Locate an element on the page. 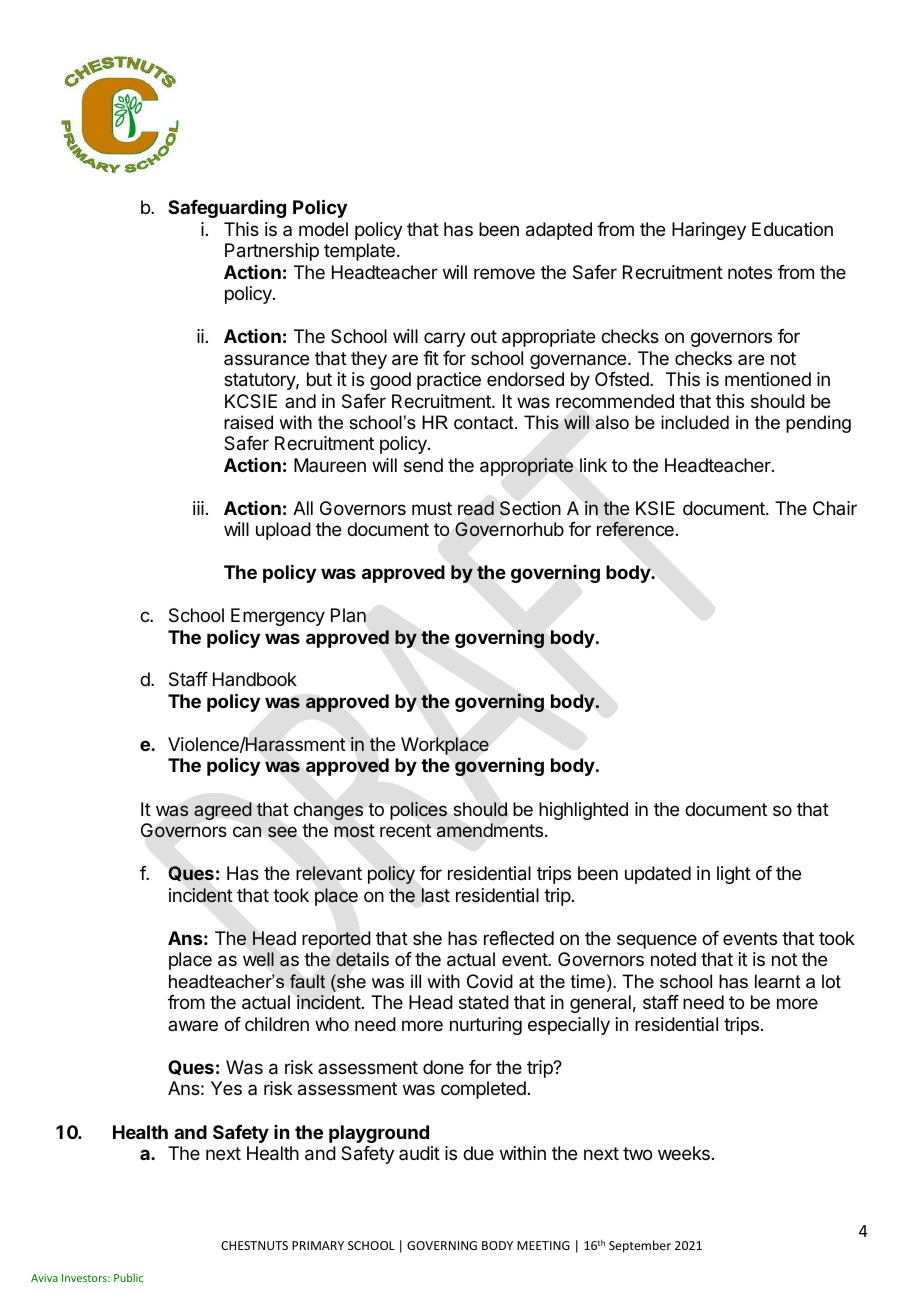 This image has height=1309, width=924. reference is located at coordinates (635, 529).
